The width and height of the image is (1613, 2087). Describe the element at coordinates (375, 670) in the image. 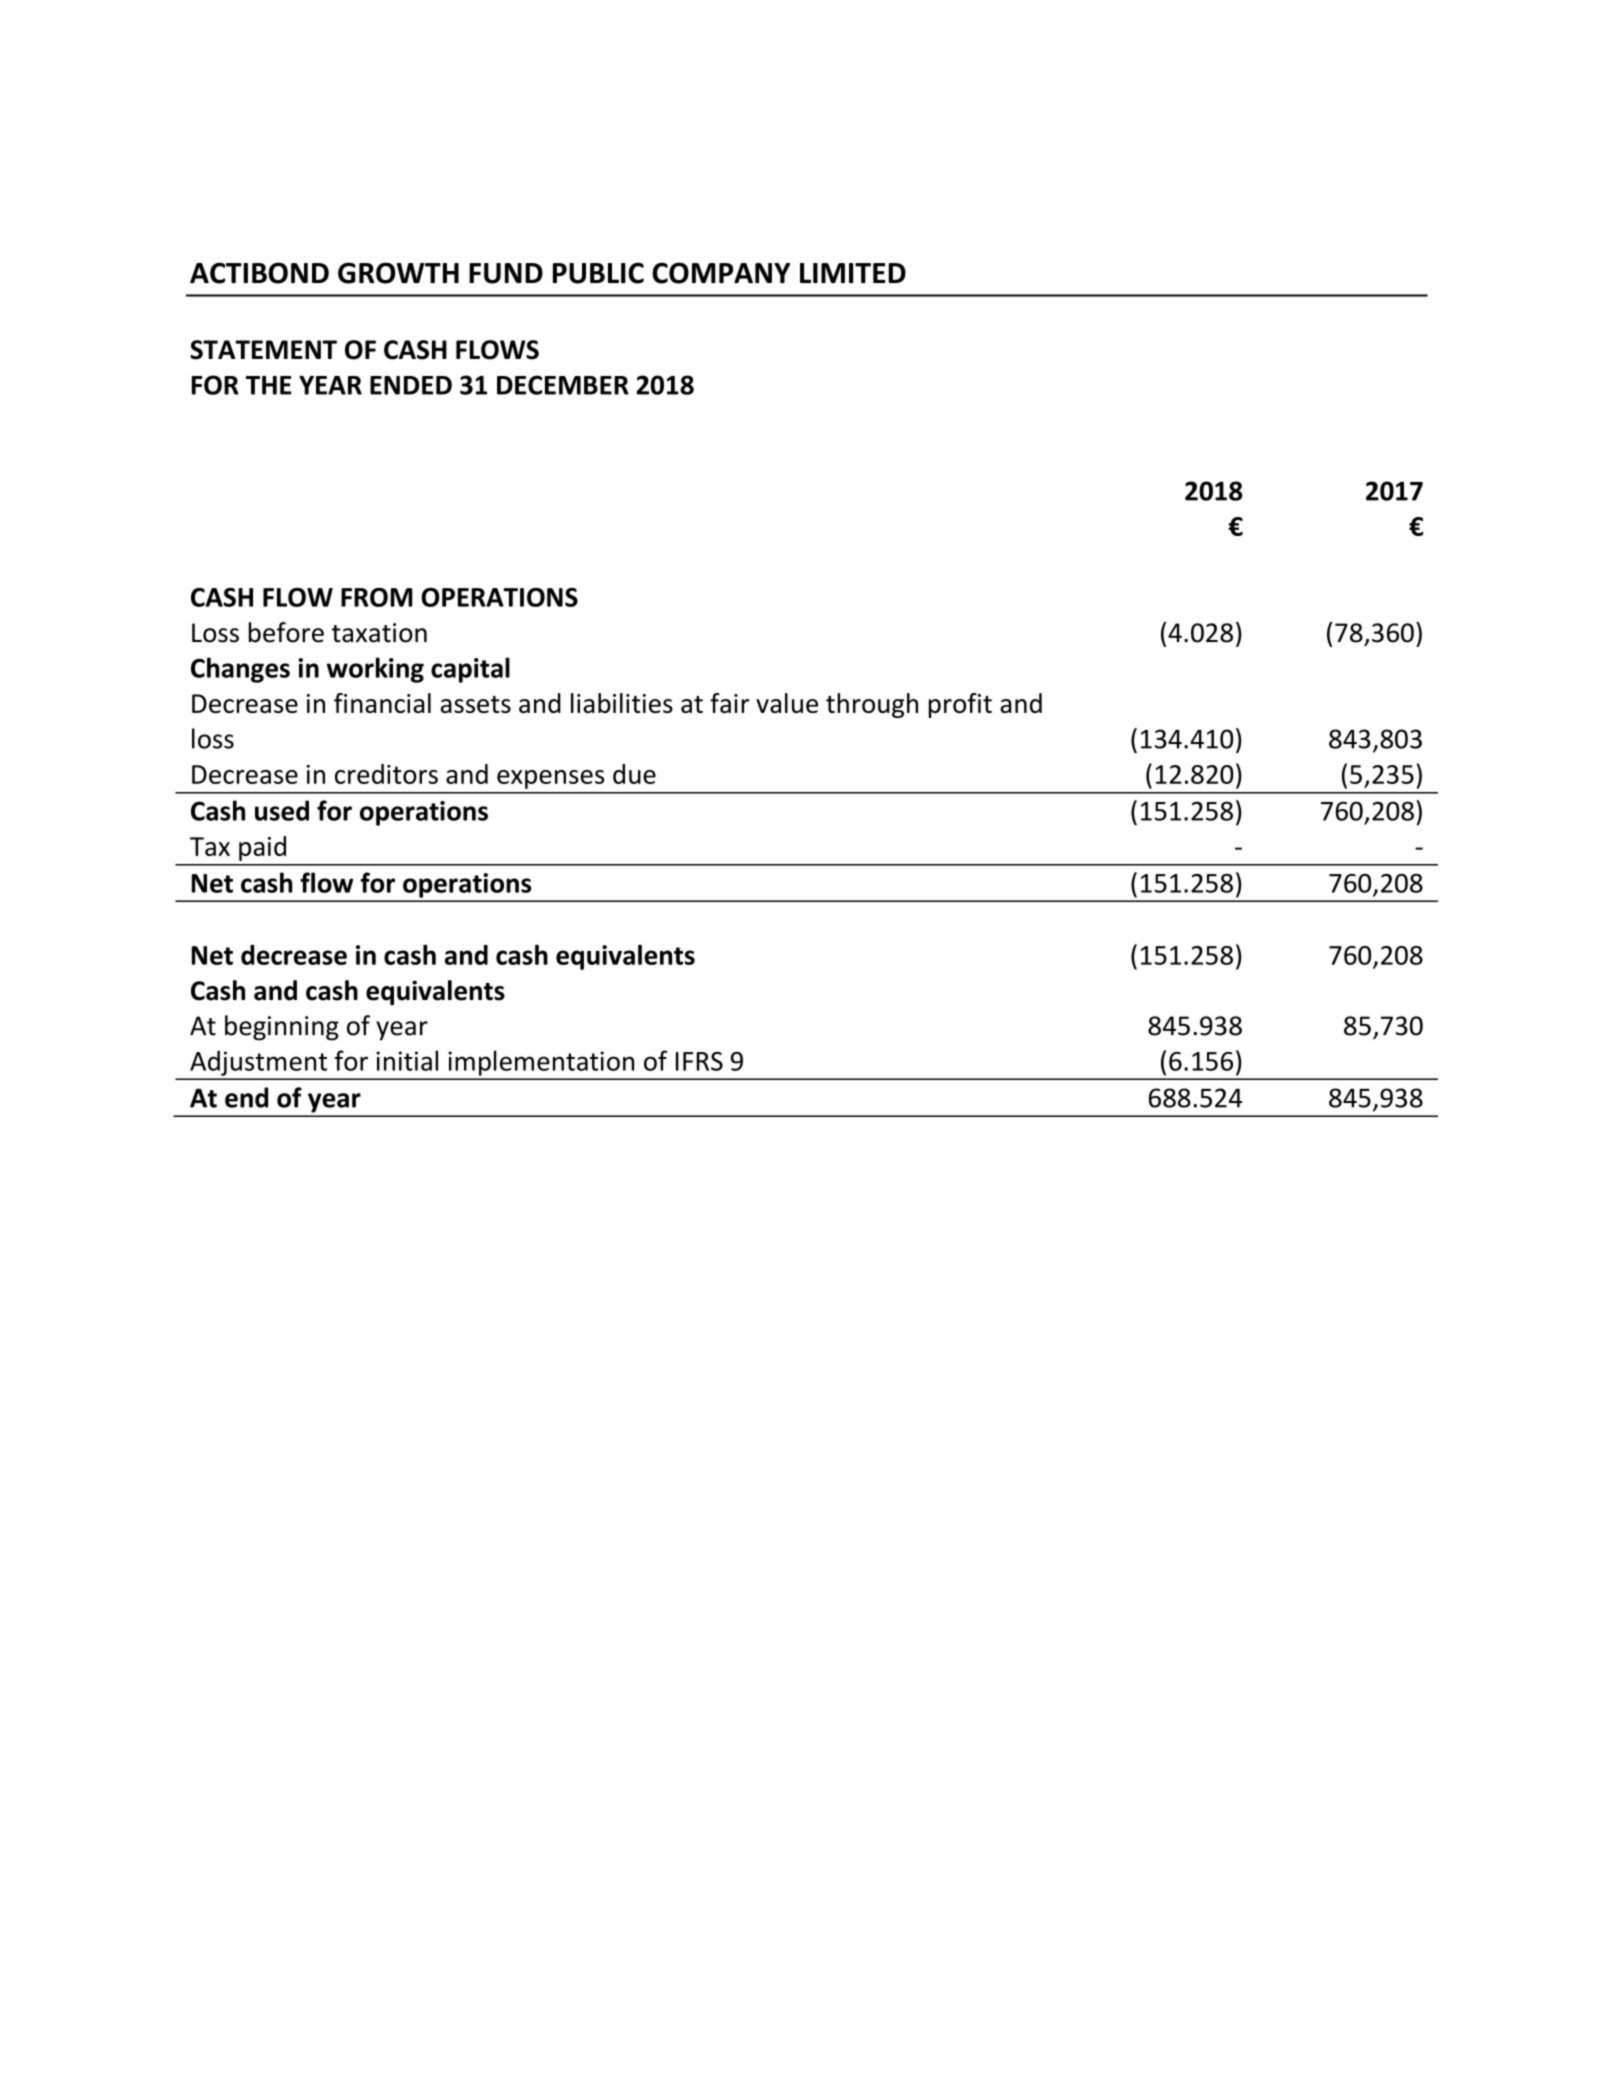

I see `working` at that location.
